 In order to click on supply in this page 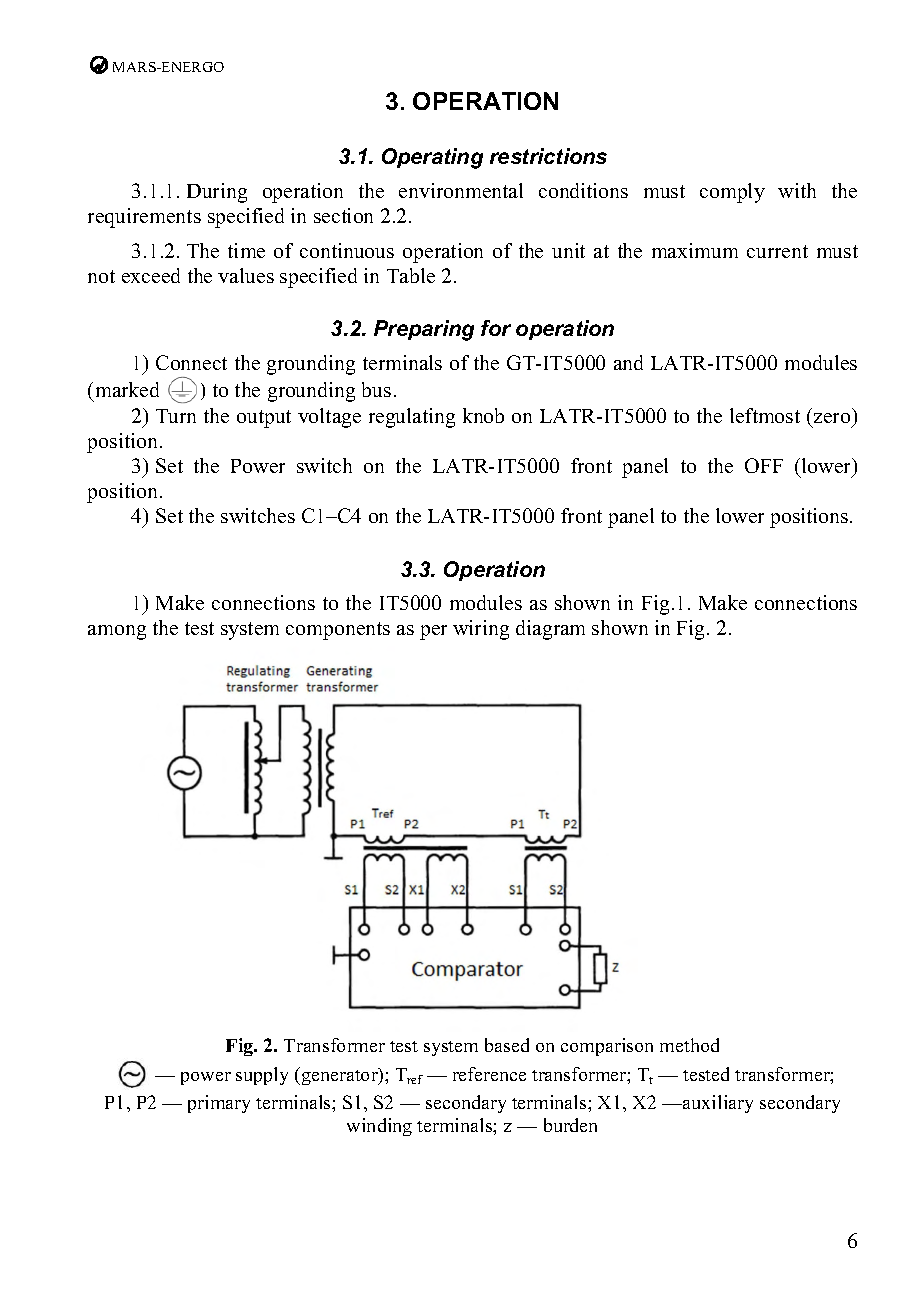, I will do `click(262, 1076)`.
